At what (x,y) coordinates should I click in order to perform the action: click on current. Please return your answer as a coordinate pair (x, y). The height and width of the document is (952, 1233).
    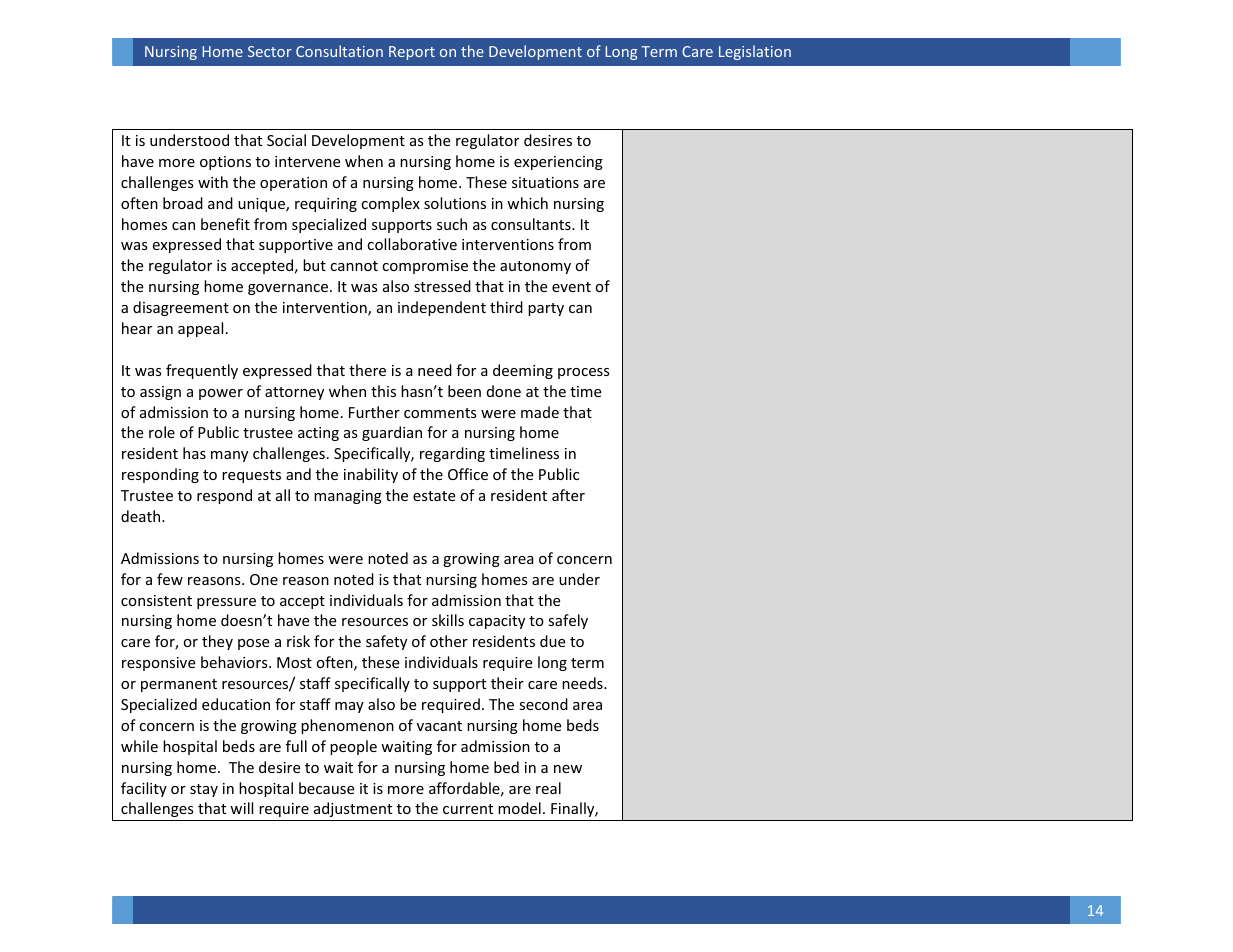
    Looking at the image, I should click on (468, 809).
